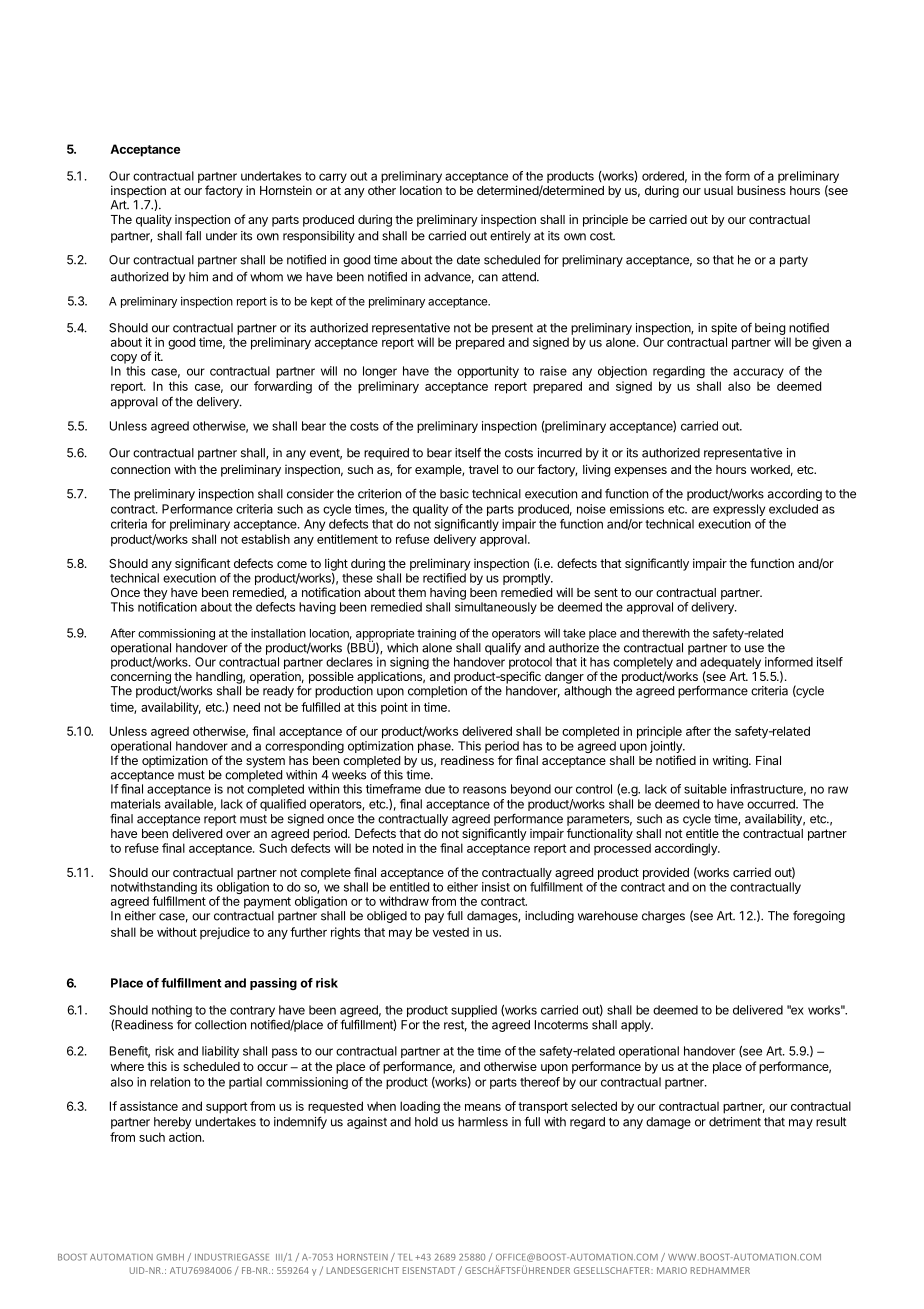 This document has width=924, height=1309. What do you see at coordinates (140, 469) in the document?
I see `connection` at bounding box center [140, 469].
